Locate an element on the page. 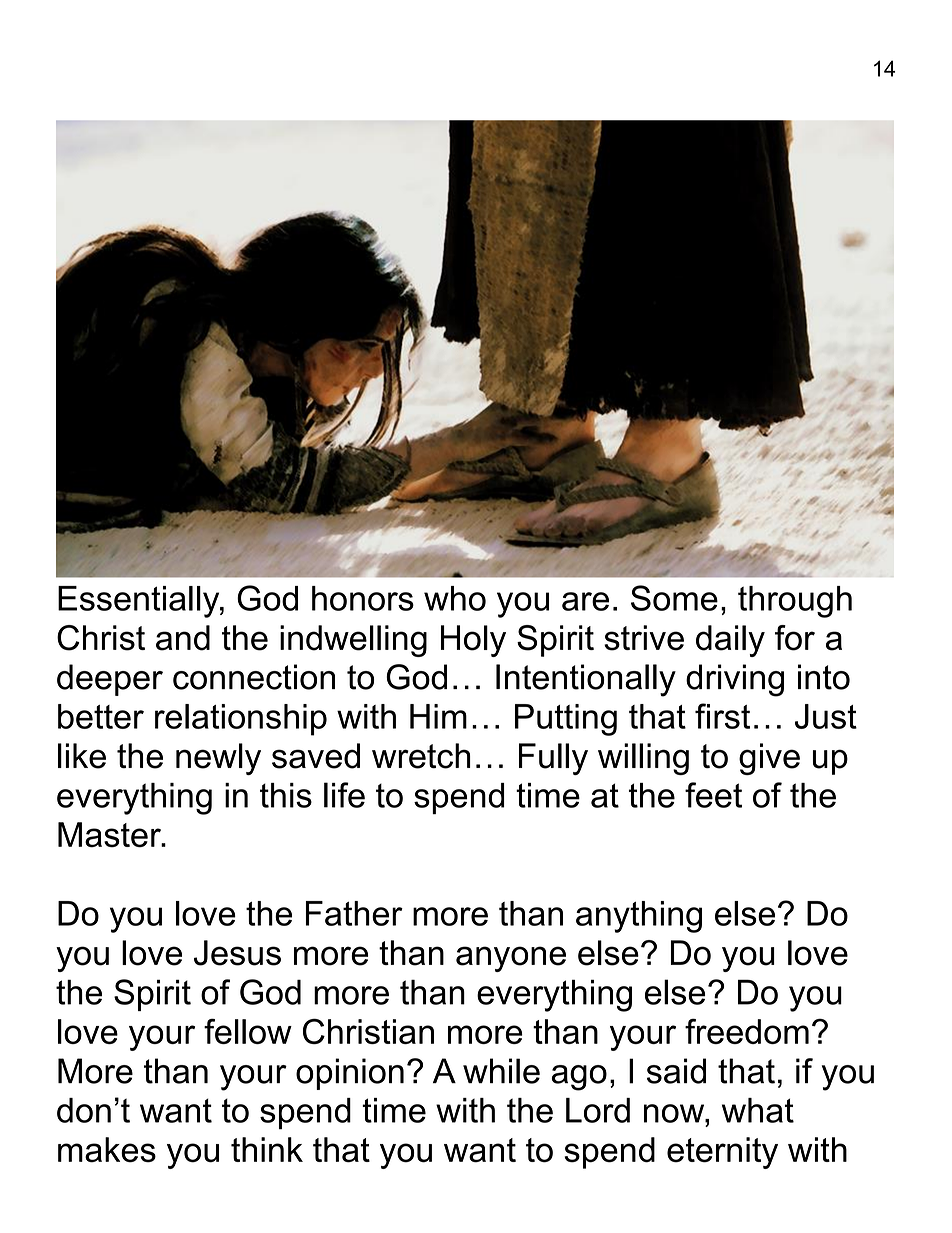 This image has height=1233, width=952. anyone is located at coordinates (511, 959).
